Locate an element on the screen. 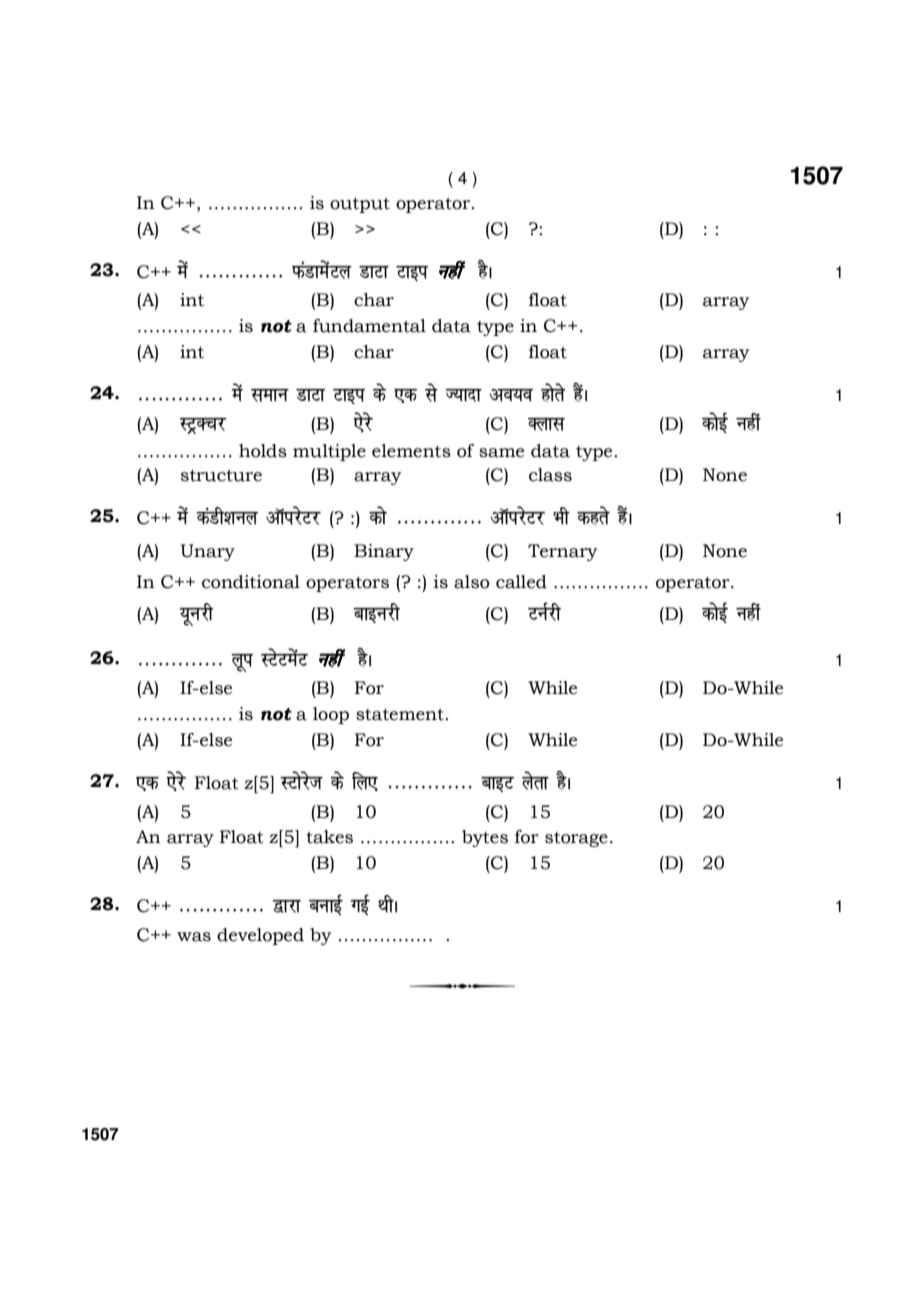  takes is located at coordinates (329, 837).
